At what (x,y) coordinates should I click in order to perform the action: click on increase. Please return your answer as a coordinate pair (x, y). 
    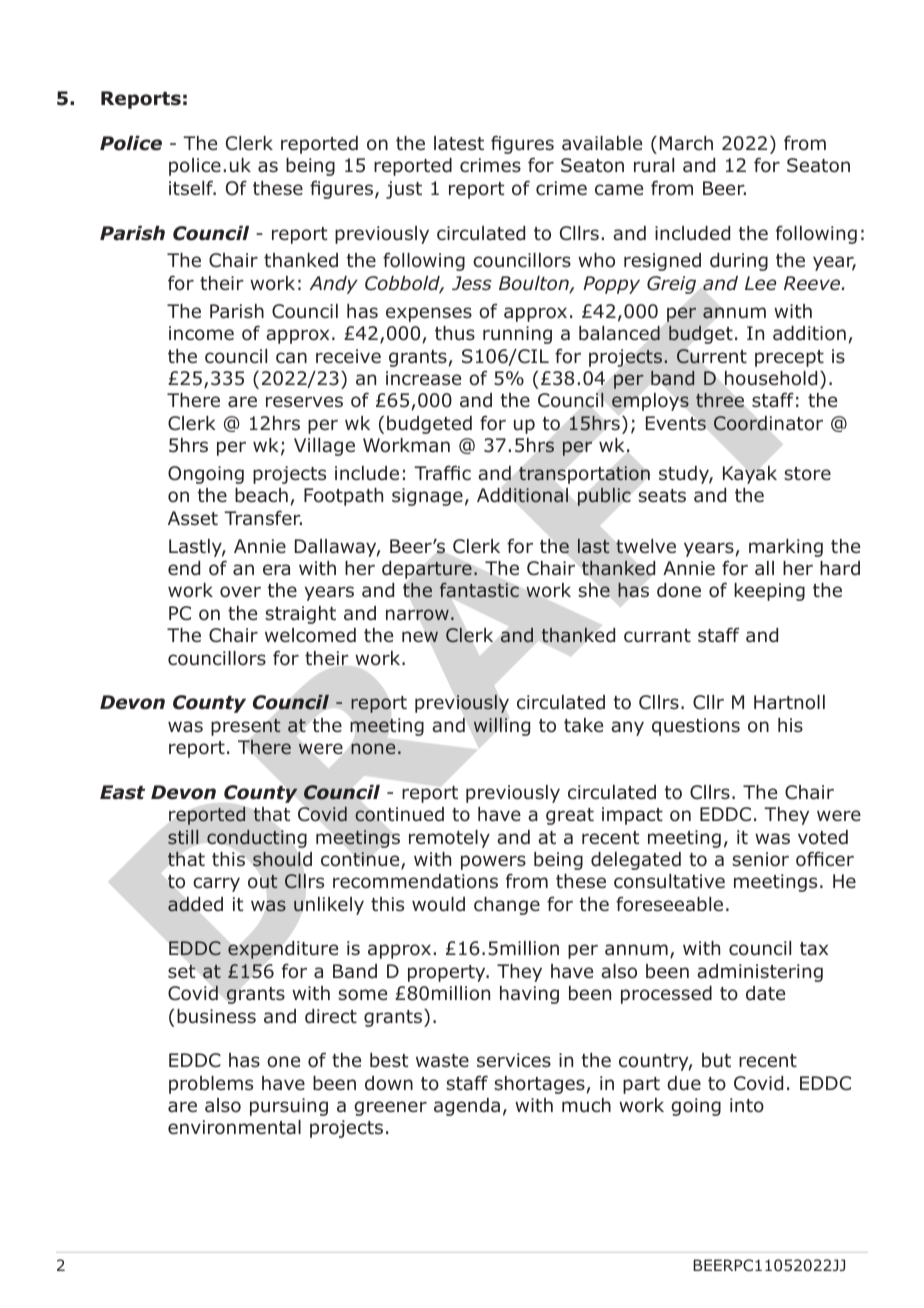
    Looking at the image, I should click on (423, 378).
